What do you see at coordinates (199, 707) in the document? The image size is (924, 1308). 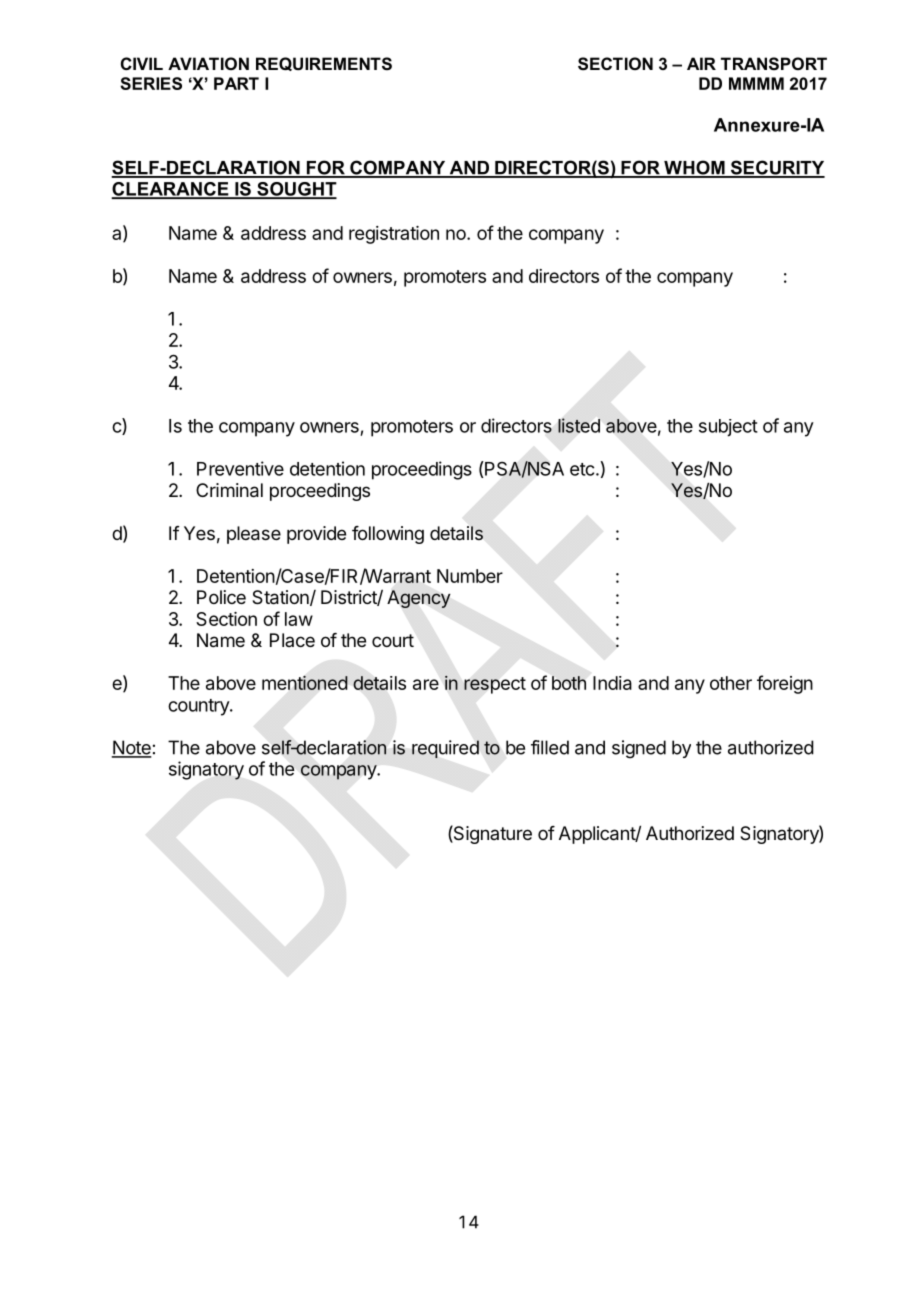 I see `country` at bounding box center [199, 707].
